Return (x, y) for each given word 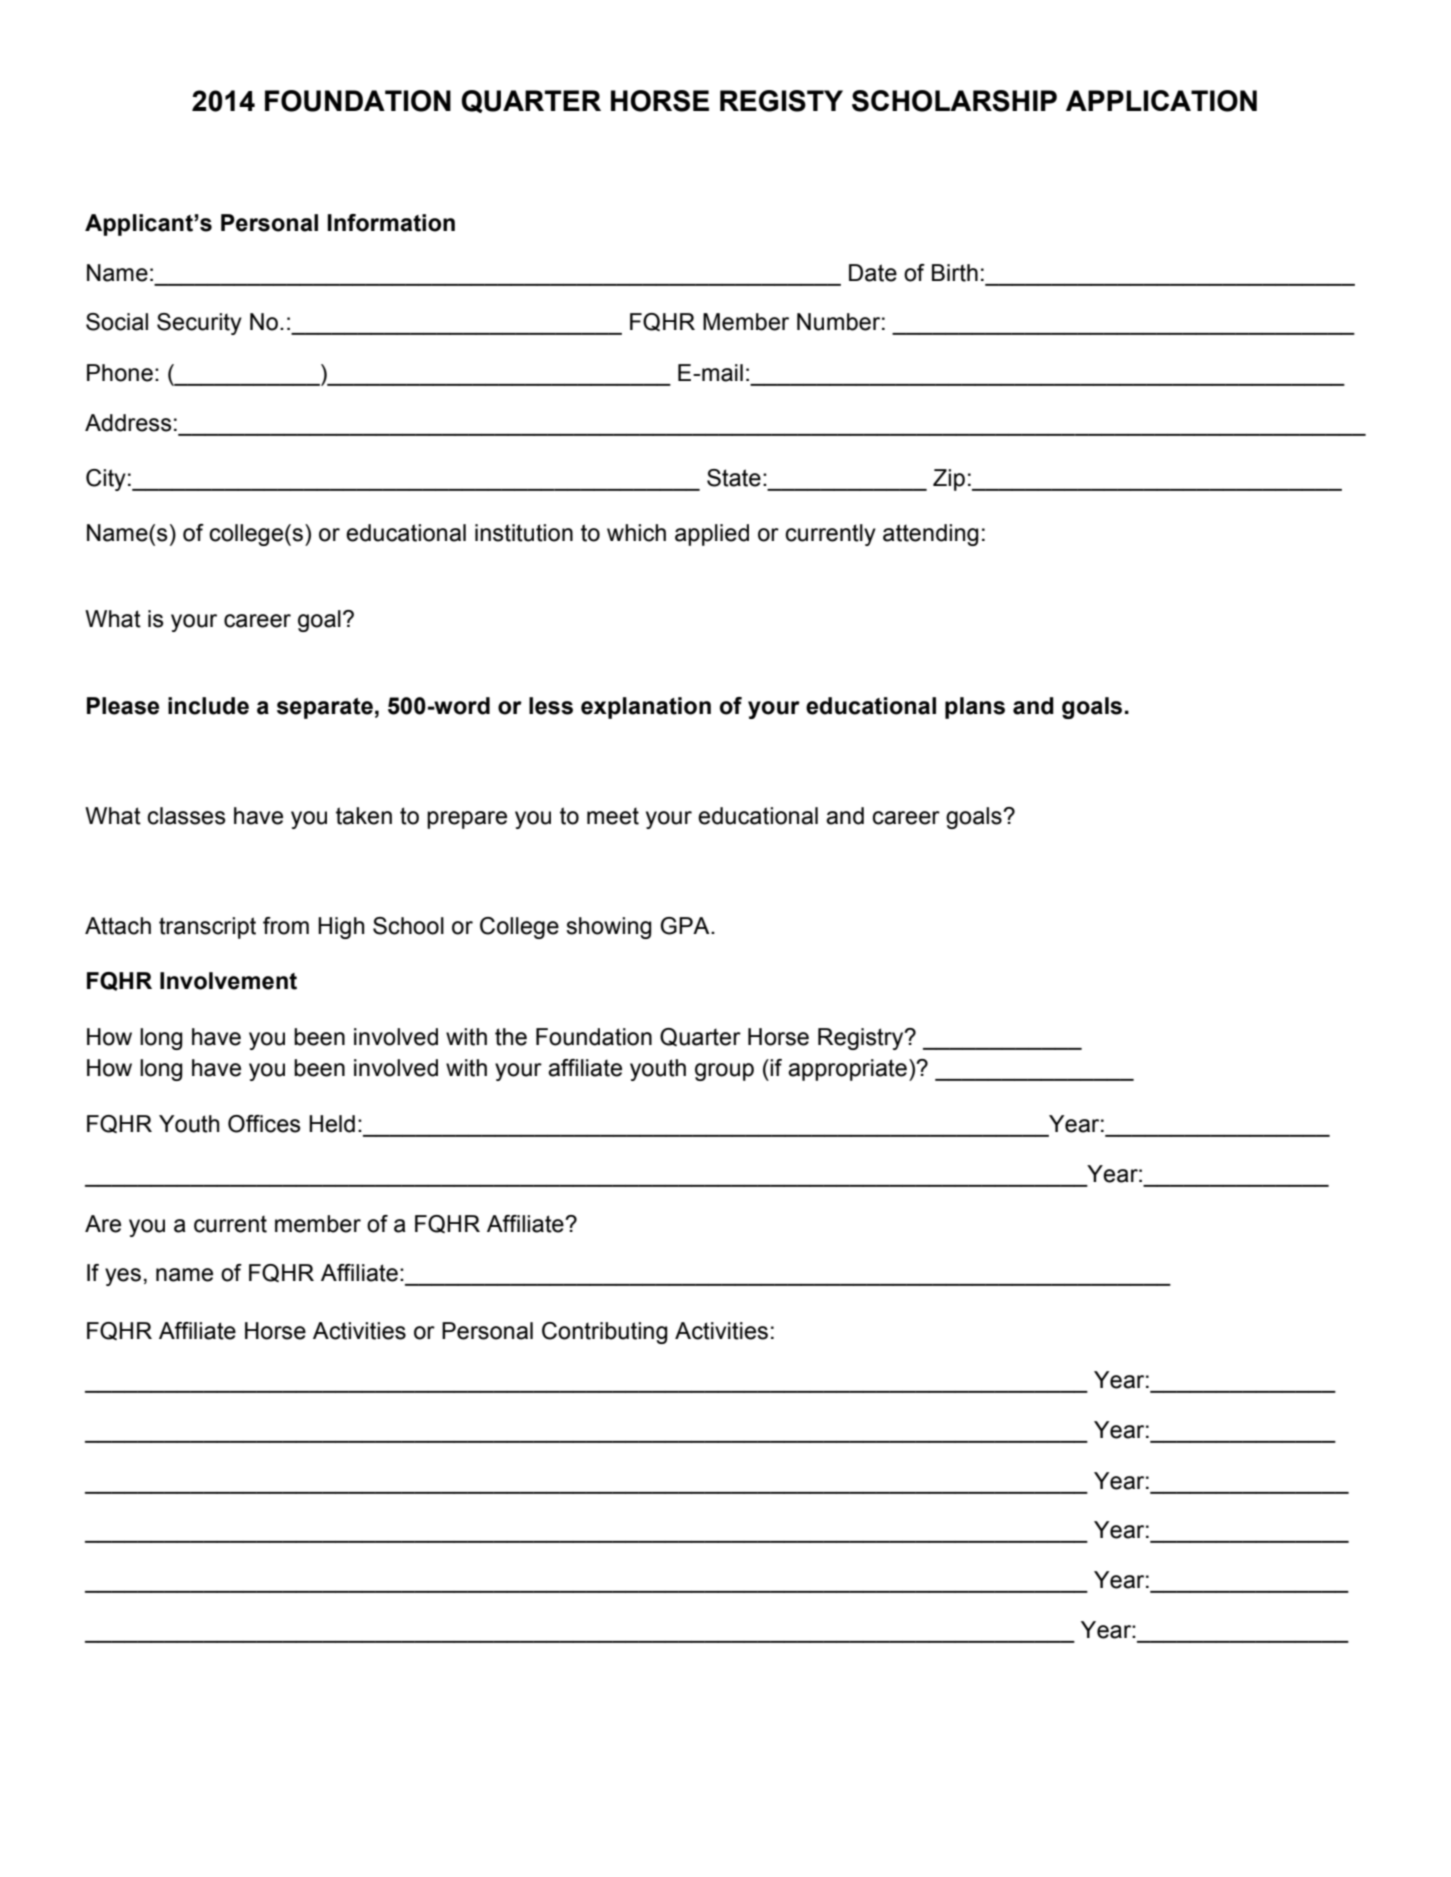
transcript (207, 928)
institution (524, 533)
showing (609, 928)
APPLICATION (1161, 101)
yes (123, 1277)
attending (931, 535)
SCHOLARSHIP (954, 101)
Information (391, 223)
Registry (862, 1039)
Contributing (605, 1333)
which (636, 533)
